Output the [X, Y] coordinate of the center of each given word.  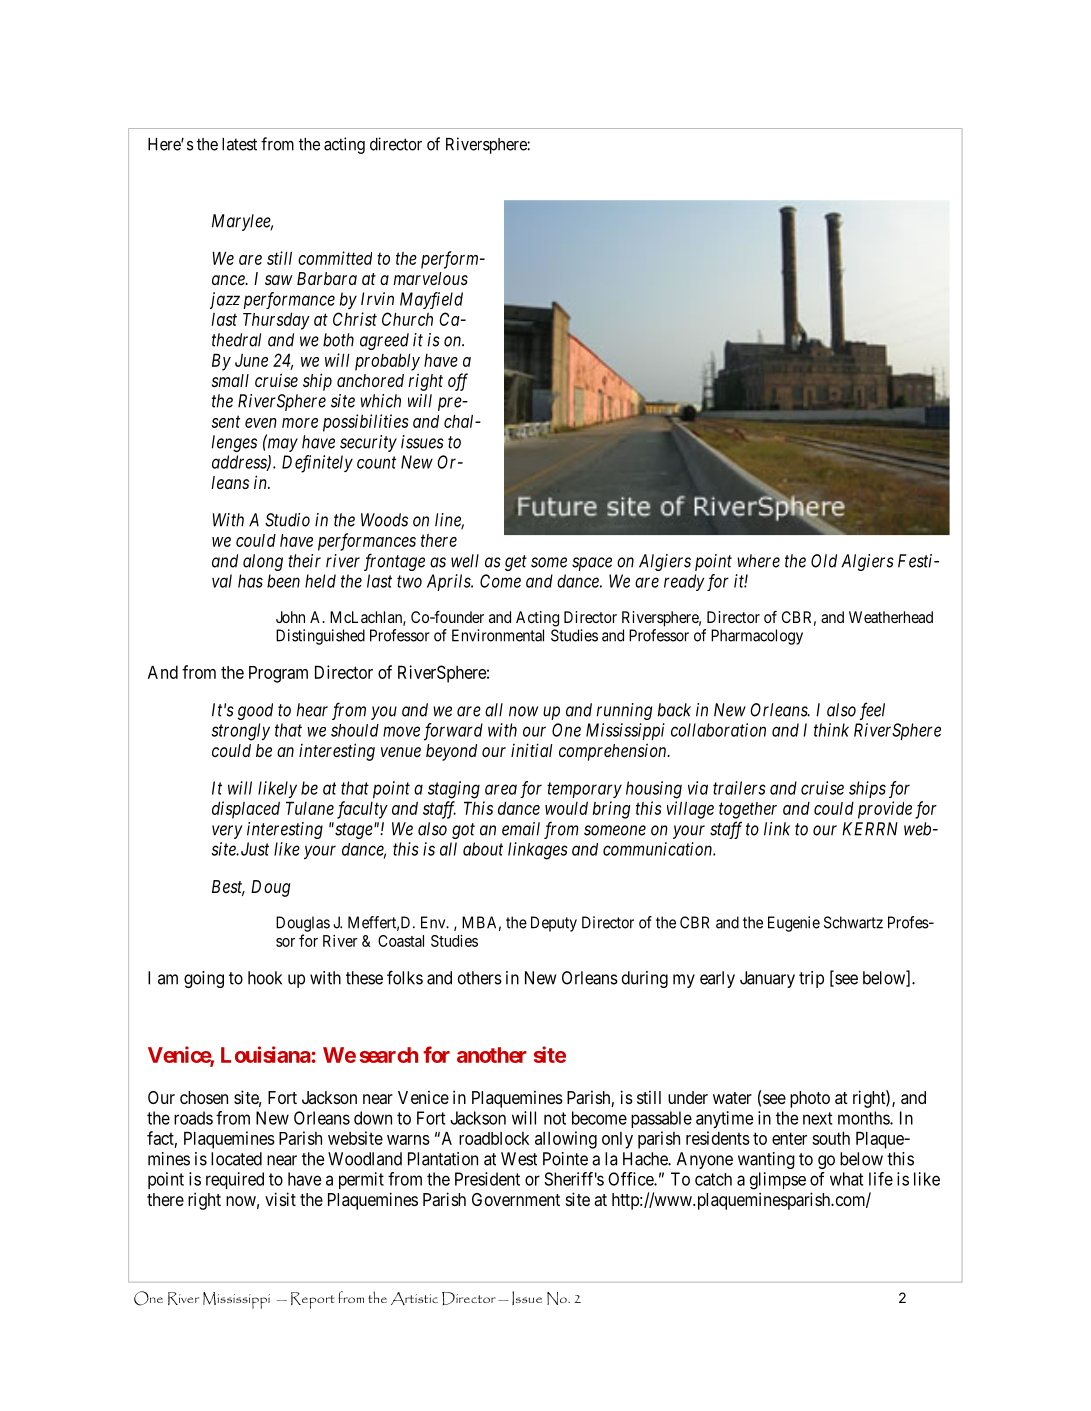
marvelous [430, 278]
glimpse [778, 1181]
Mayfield [431, 300]
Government [516, 1199]
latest [239, 144]
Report [313, 1300]
